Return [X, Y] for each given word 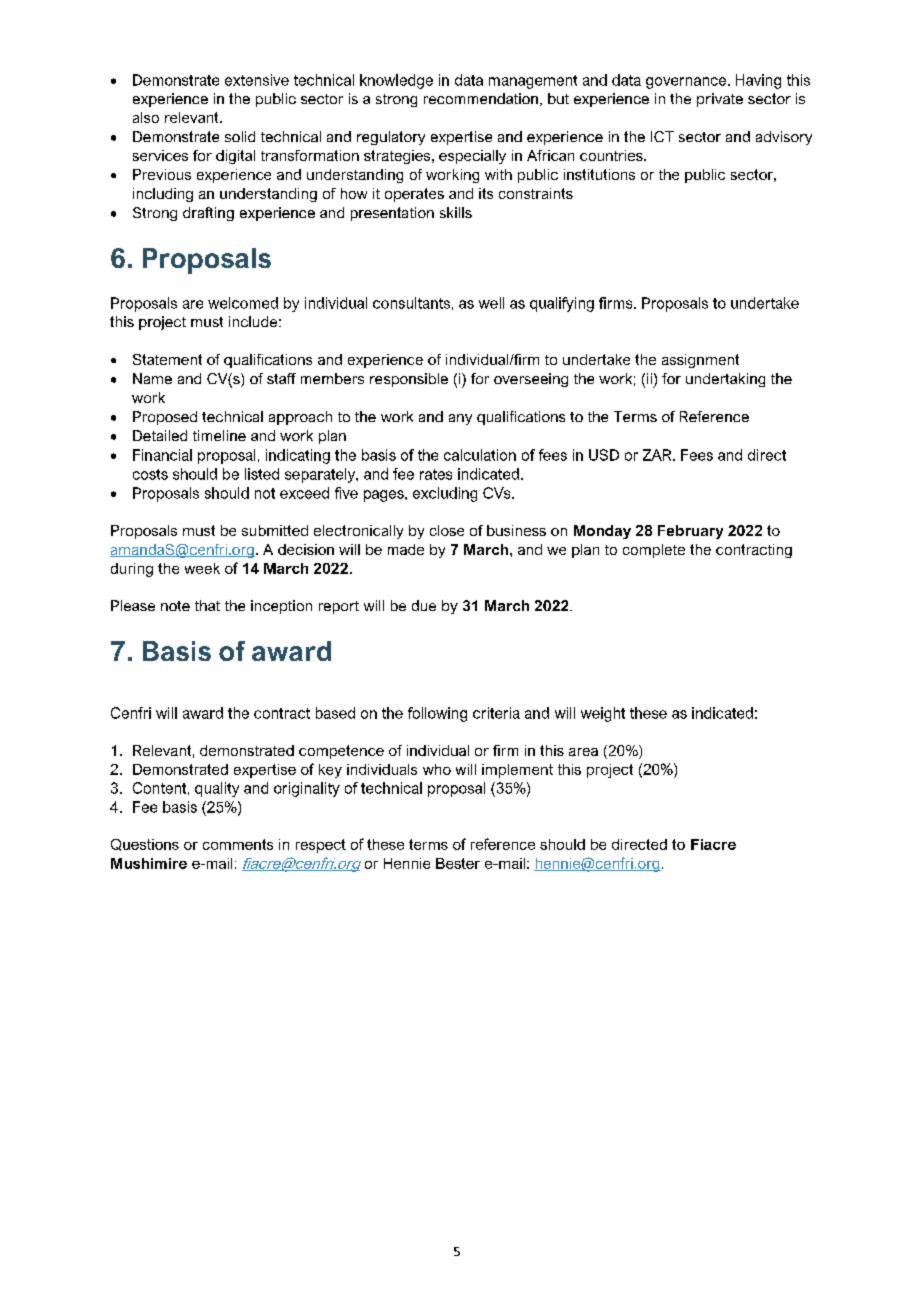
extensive [257, 80]
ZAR [658, 455]
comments [238, 844]
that [207, 605]
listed [262, 474]
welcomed [243, 303]
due [424, 605]
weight [603, 714]
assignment [700, 361]
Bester [458, 863]
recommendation [481, 98]
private [720, 100]
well [491, 303]
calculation [480, 455]
